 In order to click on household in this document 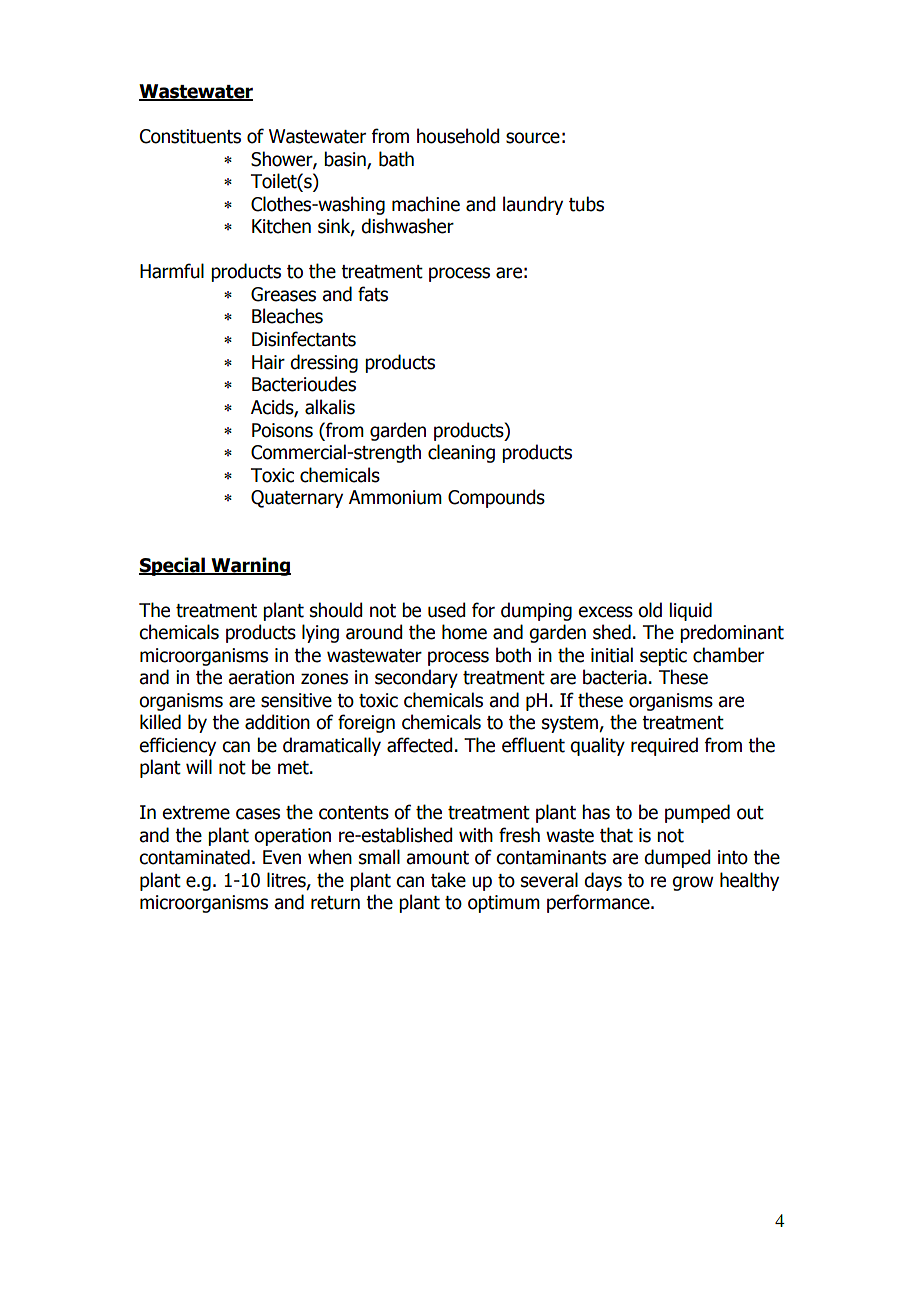, I will do `click(458, 136)`.
